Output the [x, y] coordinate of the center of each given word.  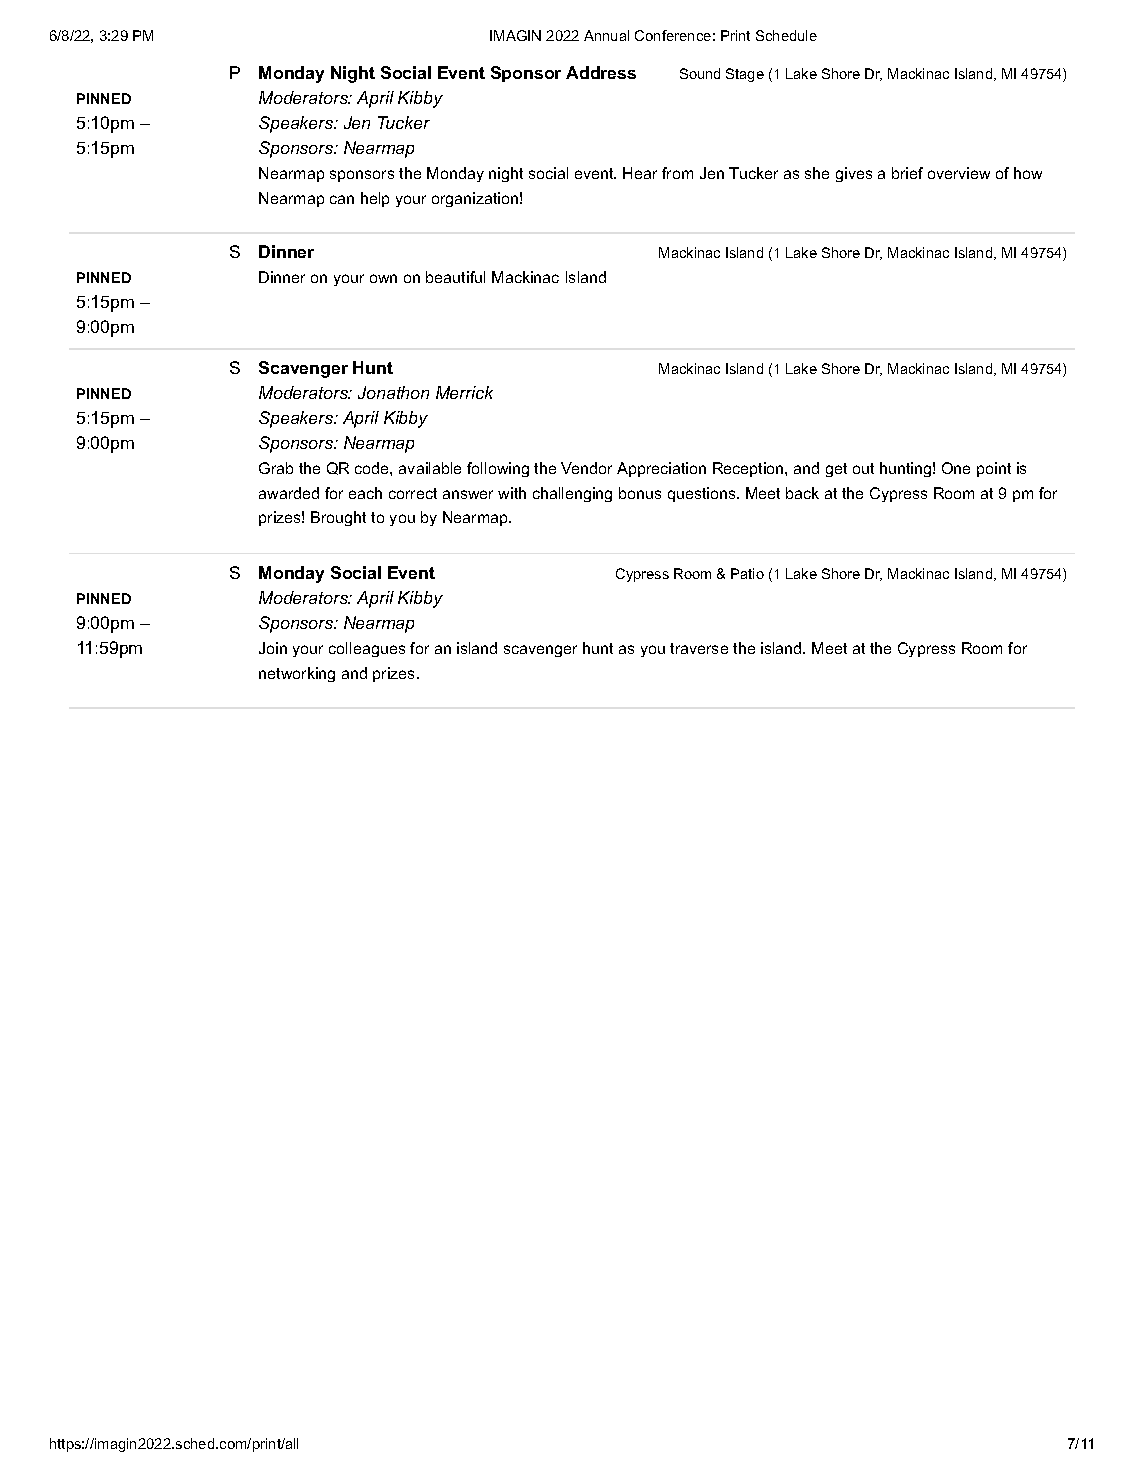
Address [601, 72]
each [365, 493]
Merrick [464, 392]
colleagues [367, 649]
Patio [747, 573]
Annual [606, 35]
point [994, 469]
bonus [640, 493]
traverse [699, 648]
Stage [745, 75]
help [375, 199]
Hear [640, 173]
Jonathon [393, 392]
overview [959, 173]
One [956, 468]
